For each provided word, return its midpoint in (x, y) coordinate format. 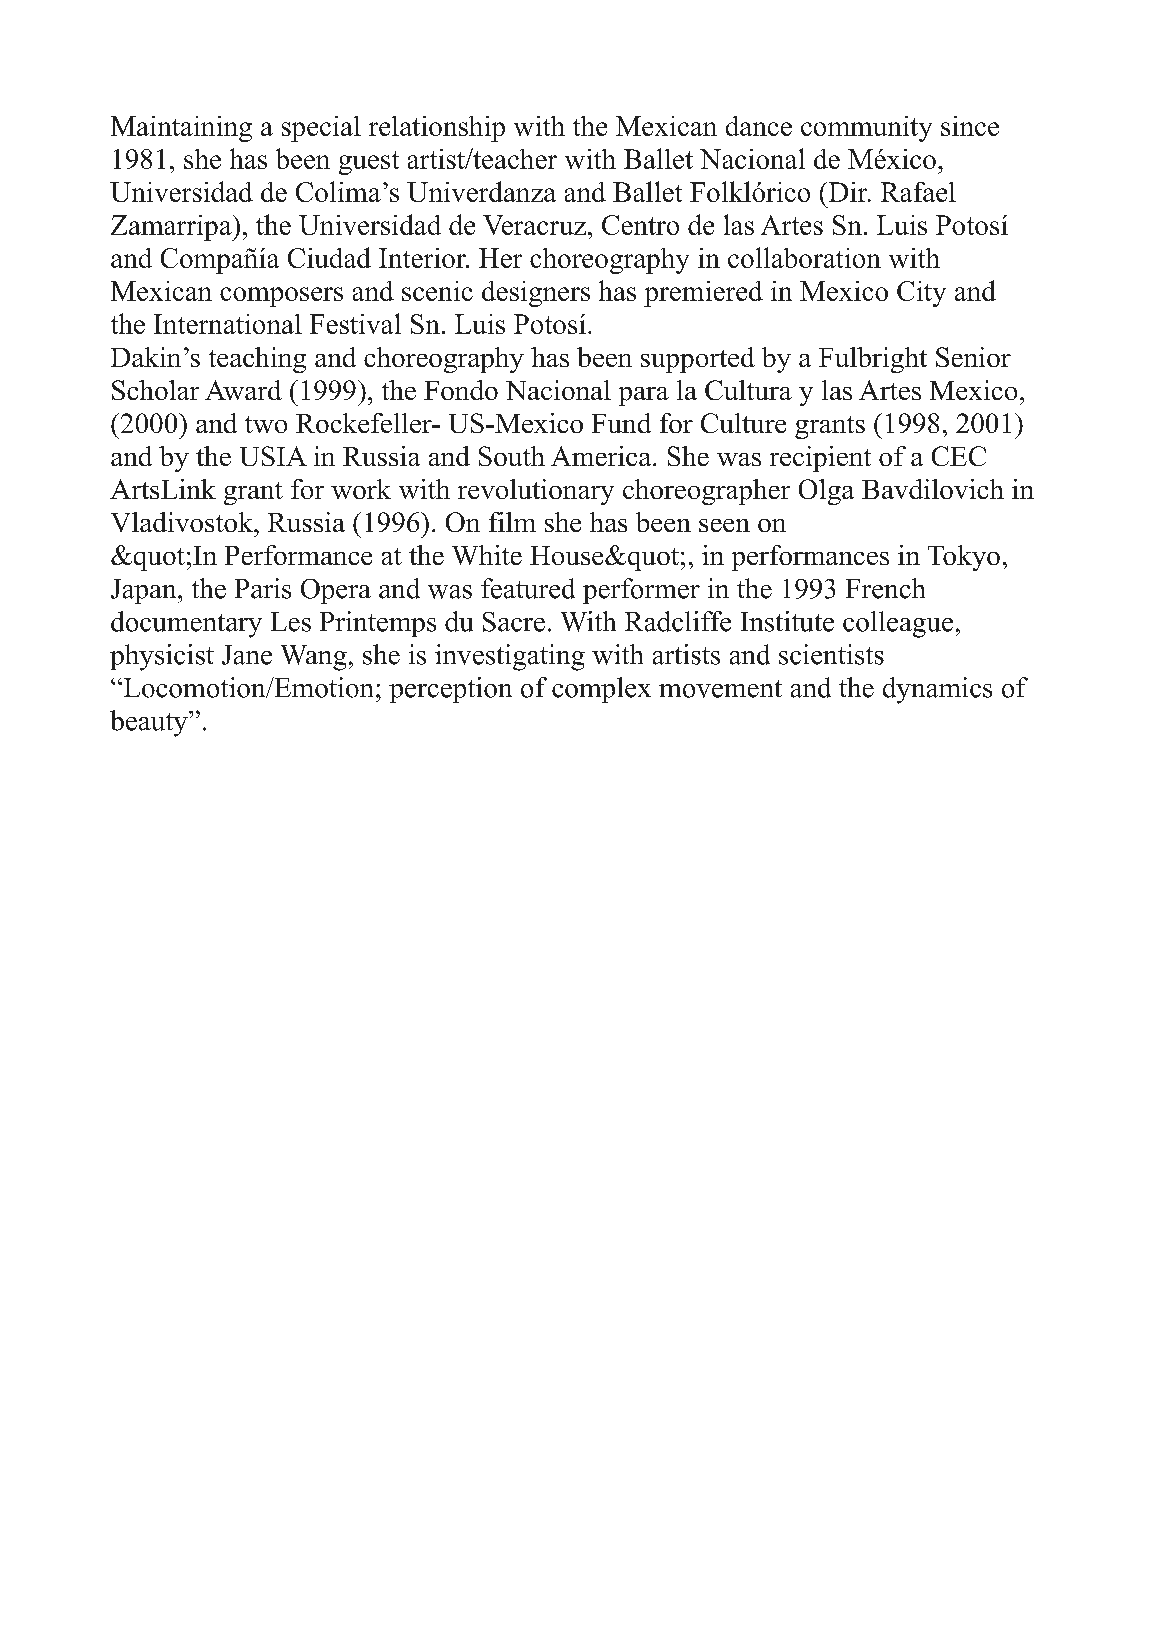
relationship (437, 129)
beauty (150, 723)
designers (536, 294)
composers (281, 297)
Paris (263, 588)
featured (528, 588)
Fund (621, 423)
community (866, 129)
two (266, 424)
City (921, 294)
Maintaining (181, 129)
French (885, 588)
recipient (820, 459)
